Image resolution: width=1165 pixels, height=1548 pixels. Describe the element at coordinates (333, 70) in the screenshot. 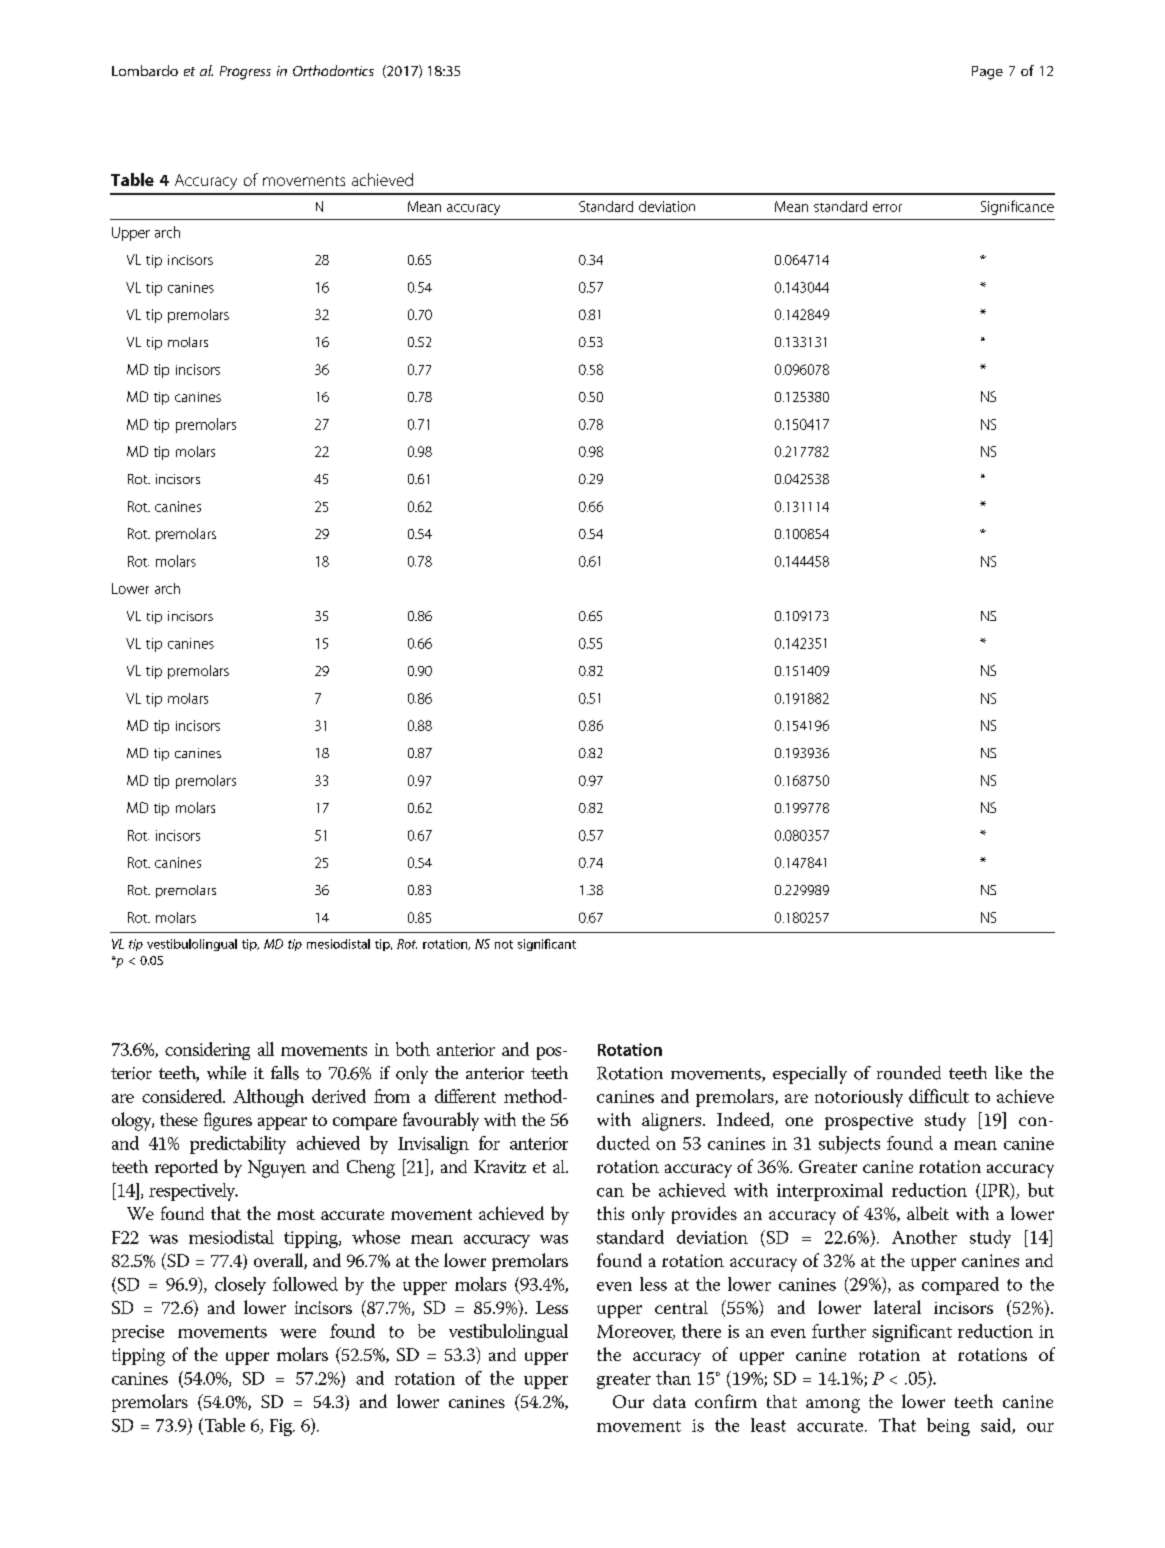

I see `Orthodontics` at that location.
